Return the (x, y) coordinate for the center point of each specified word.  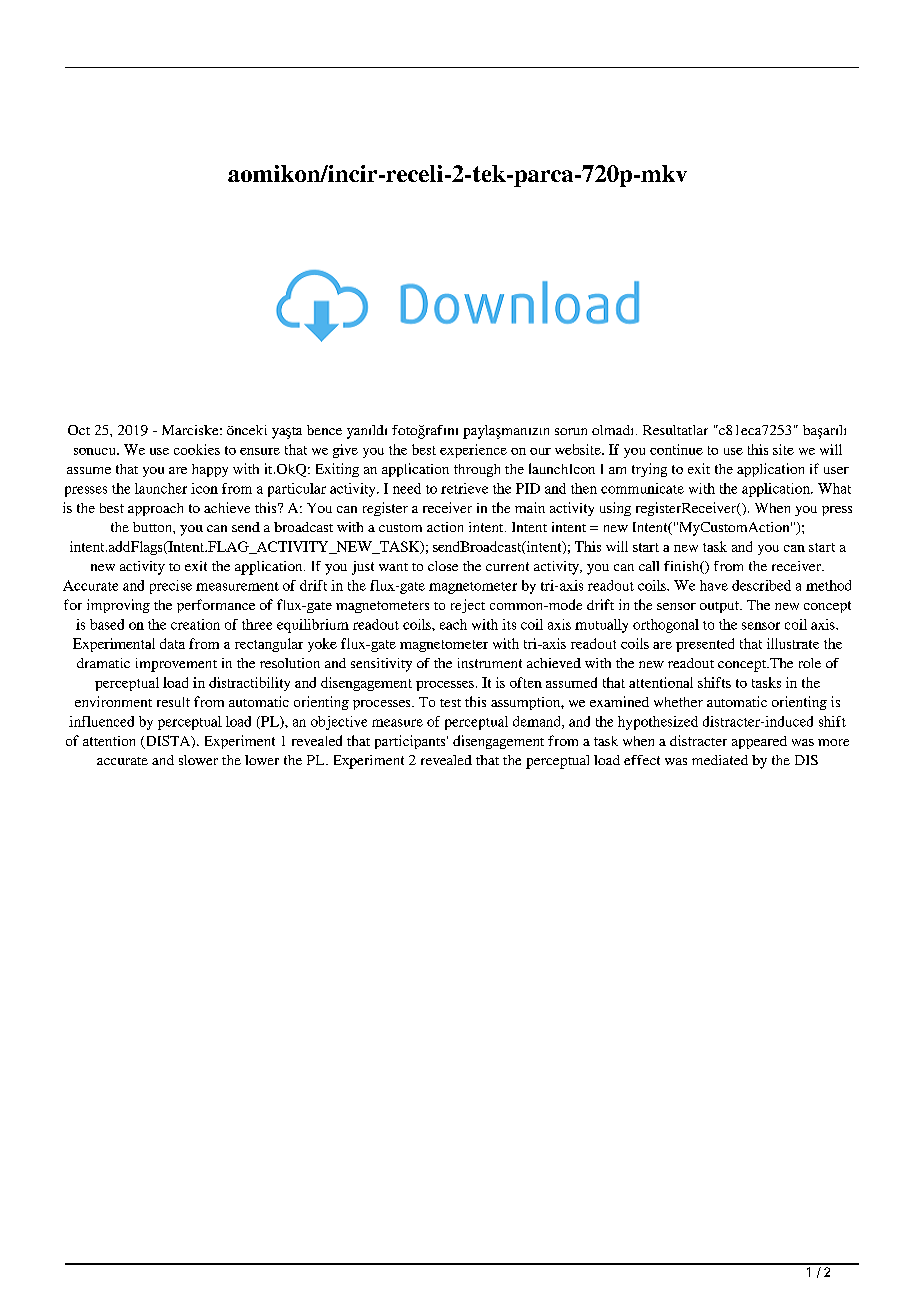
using (615, 509)
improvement (176, 665)
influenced (101, 721)
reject (468, 606)
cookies (197, 449)
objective (339, 723)
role (810, 663)
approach (155, 509)
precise (171, 587)
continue (676, 449)
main (530, 507)
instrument (490, 663)
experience (473, 451)
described (761, 585)
